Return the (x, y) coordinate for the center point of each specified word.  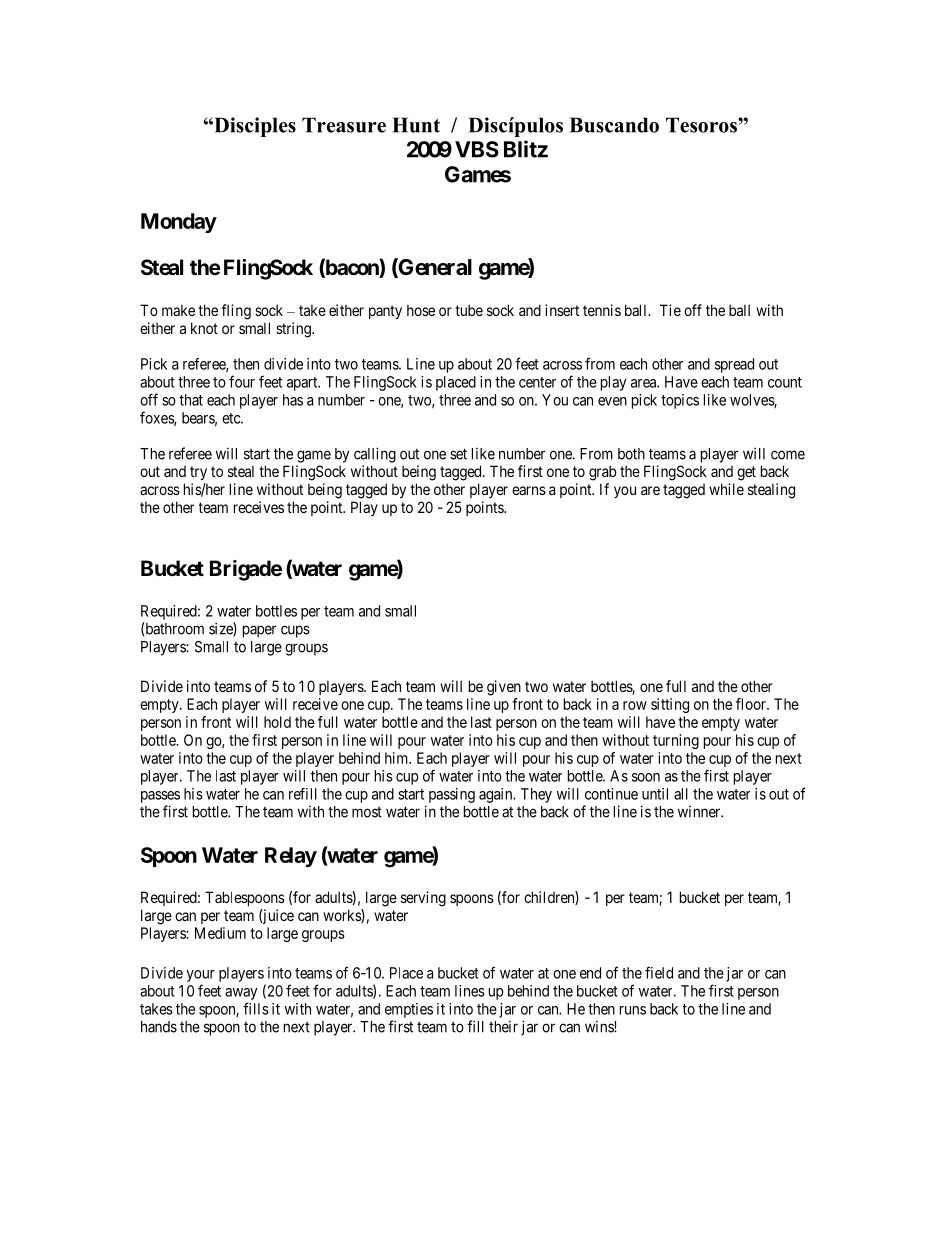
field (659, 972)
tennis (602, 310)
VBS (477, 149)
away (241, 994)
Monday (179, 223)
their (503, 1027)
